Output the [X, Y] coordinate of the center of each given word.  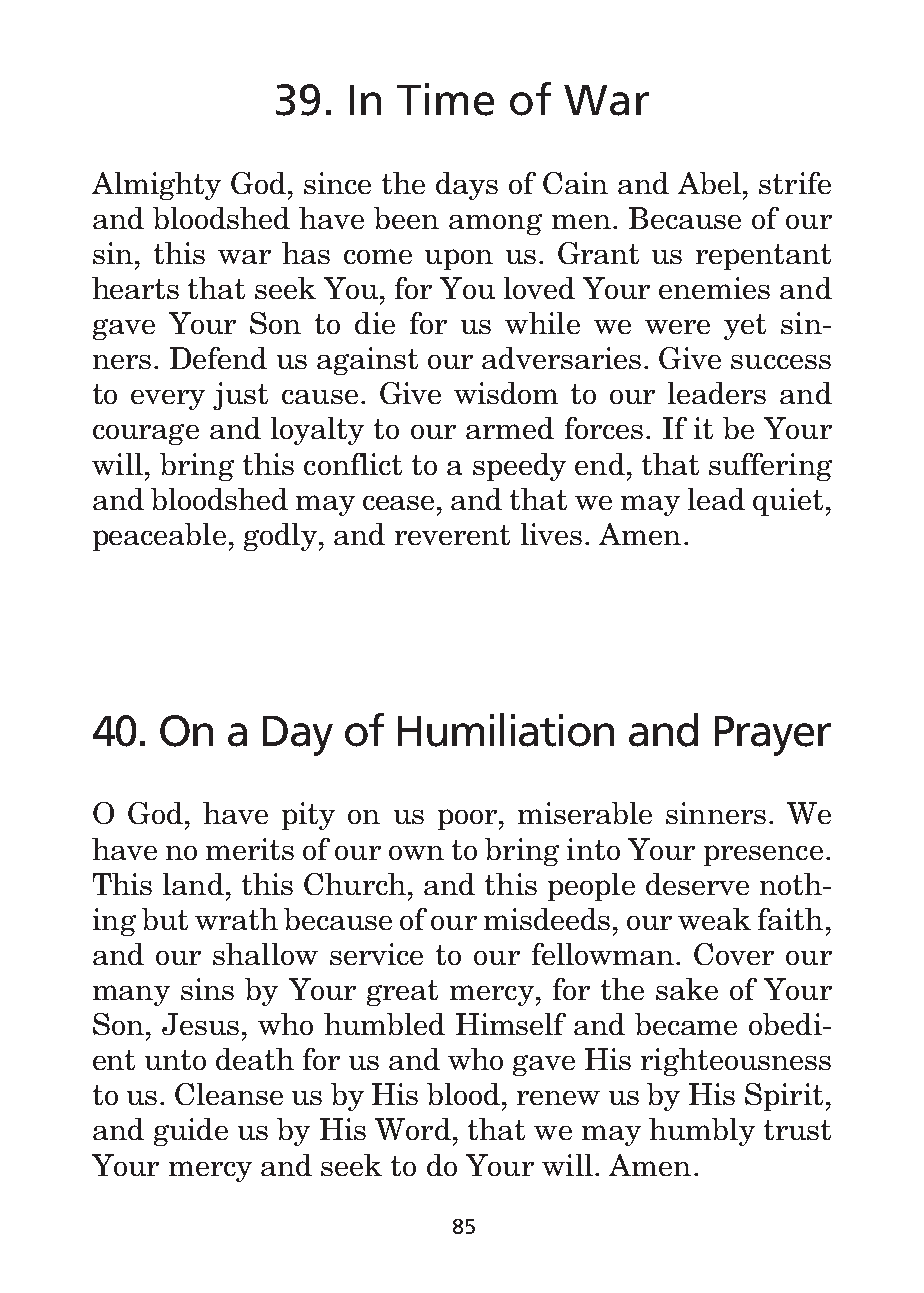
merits [250, 849]
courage [146, 434]
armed [510, 428]
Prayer [773, 736]
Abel [709, 183]
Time [445, 99]
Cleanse [229, 1094]
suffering [770, 467]
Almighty [156, 186]
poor [467, 819]
